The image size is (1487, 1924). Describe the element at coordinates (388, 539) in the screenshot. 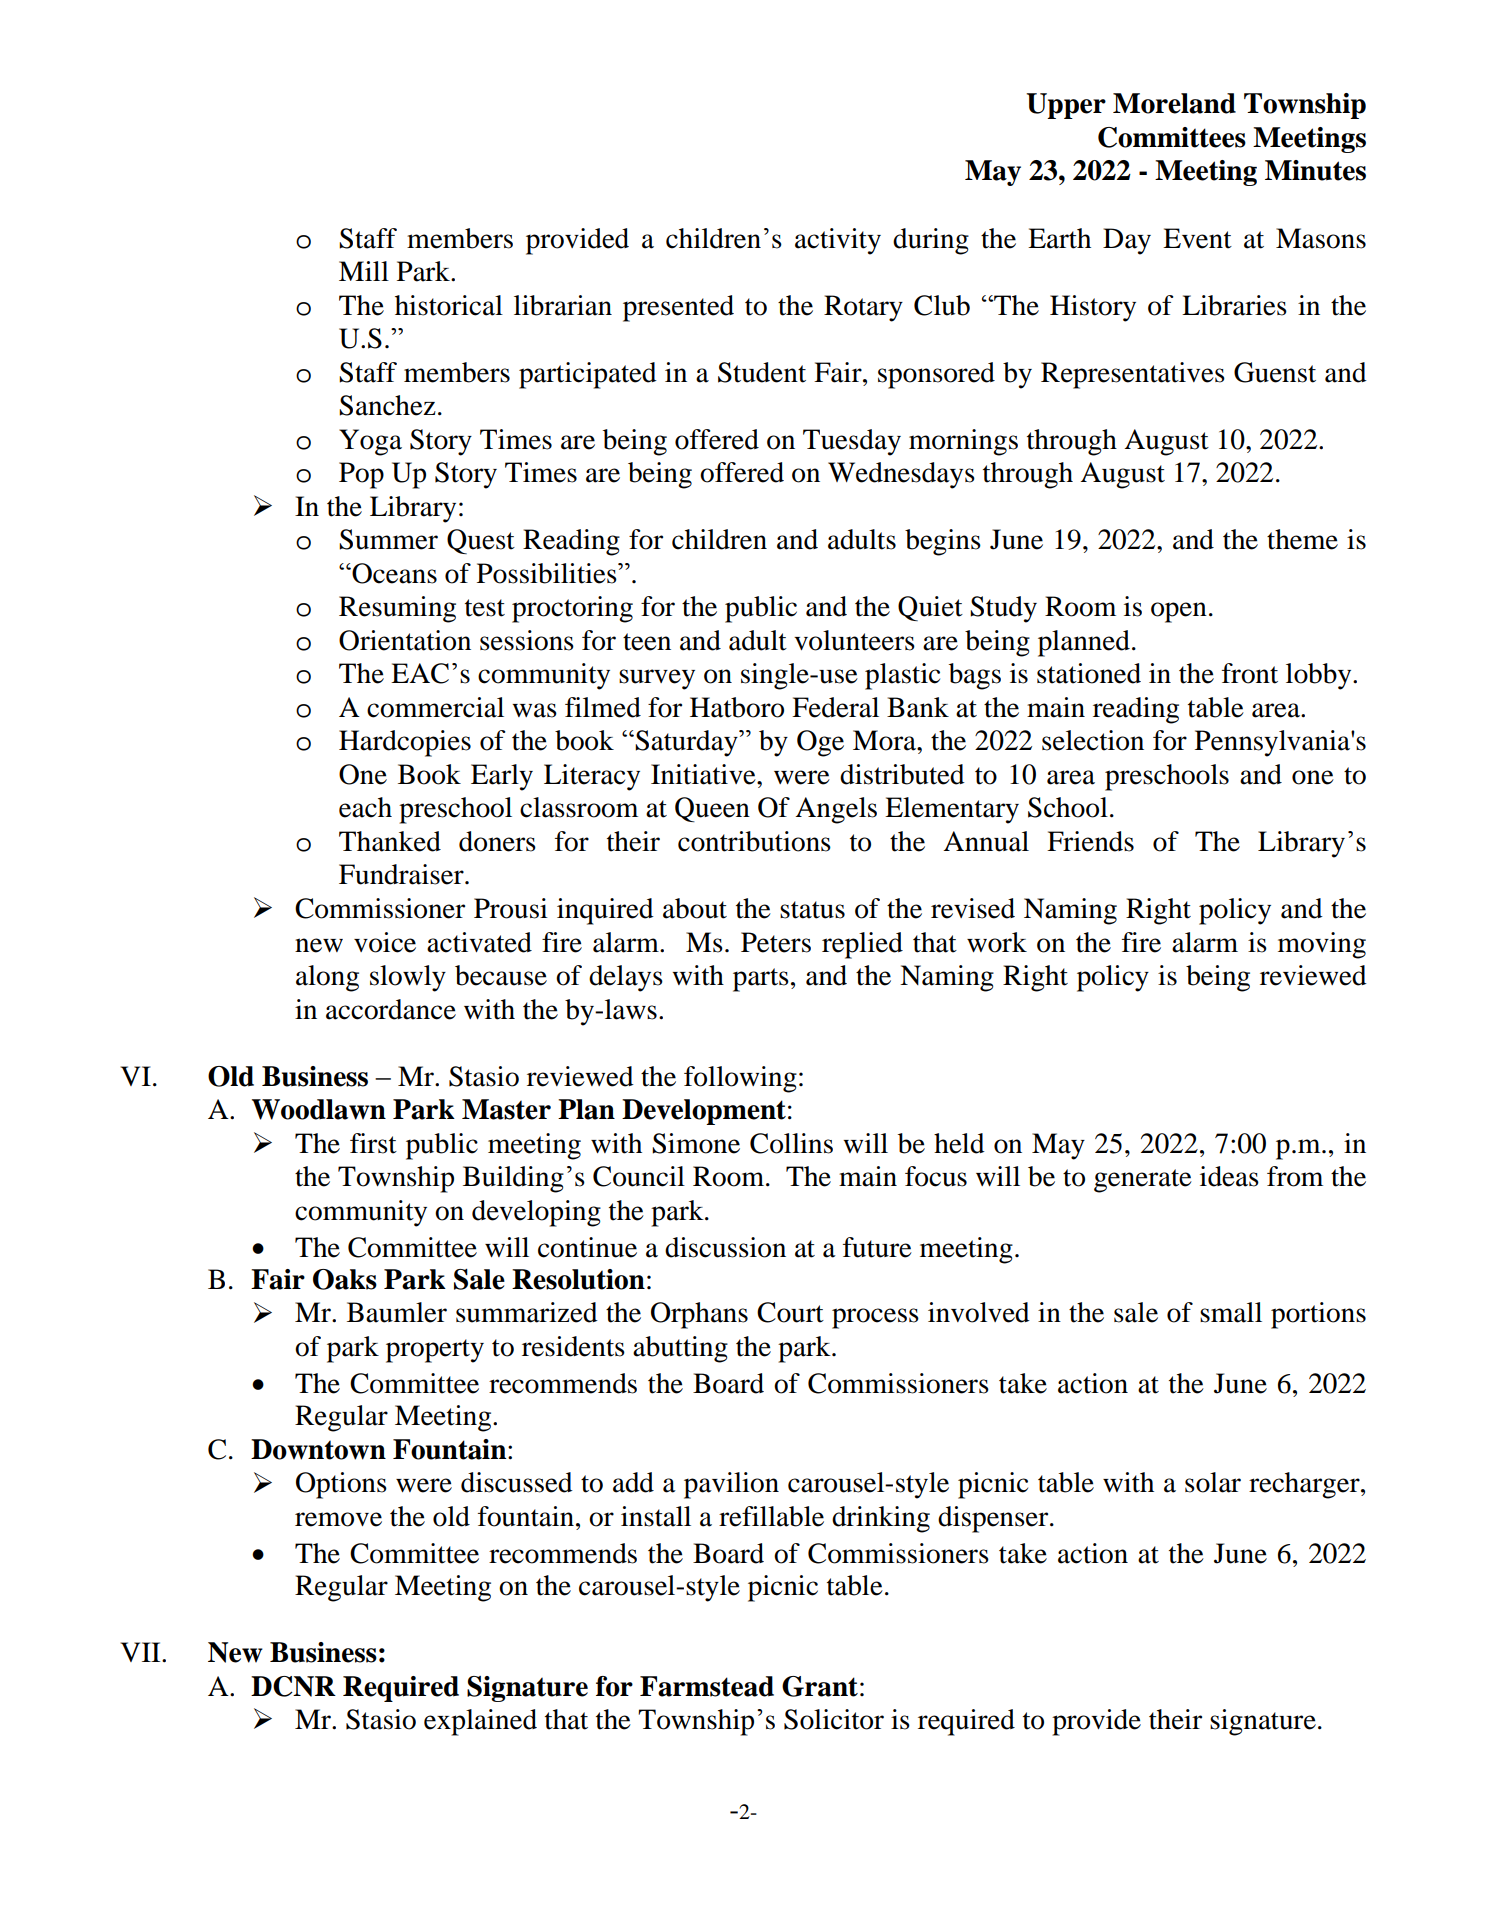

I see `Summer` at that location.
